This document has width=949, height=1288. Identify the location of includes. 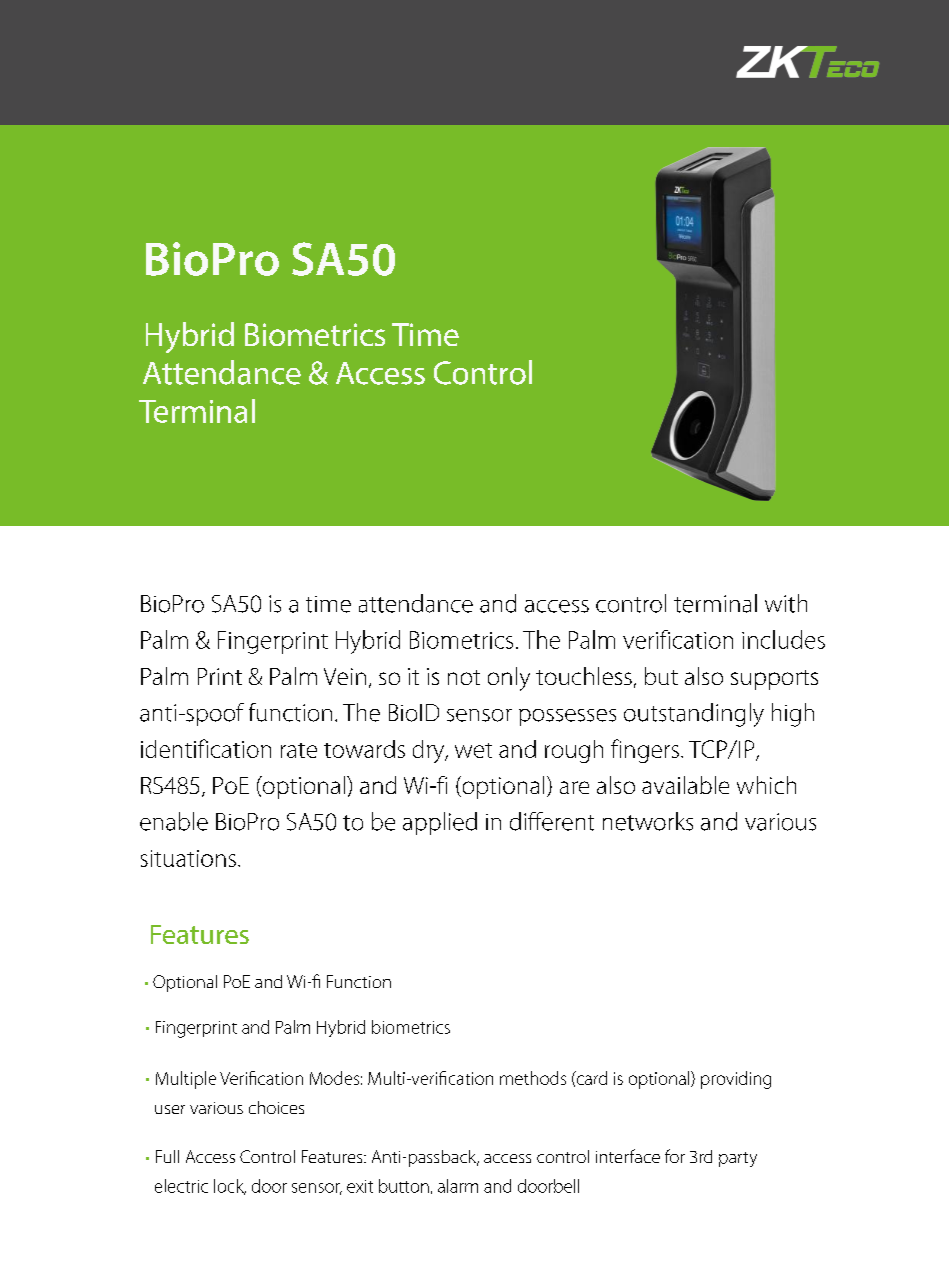
(783, 639).
